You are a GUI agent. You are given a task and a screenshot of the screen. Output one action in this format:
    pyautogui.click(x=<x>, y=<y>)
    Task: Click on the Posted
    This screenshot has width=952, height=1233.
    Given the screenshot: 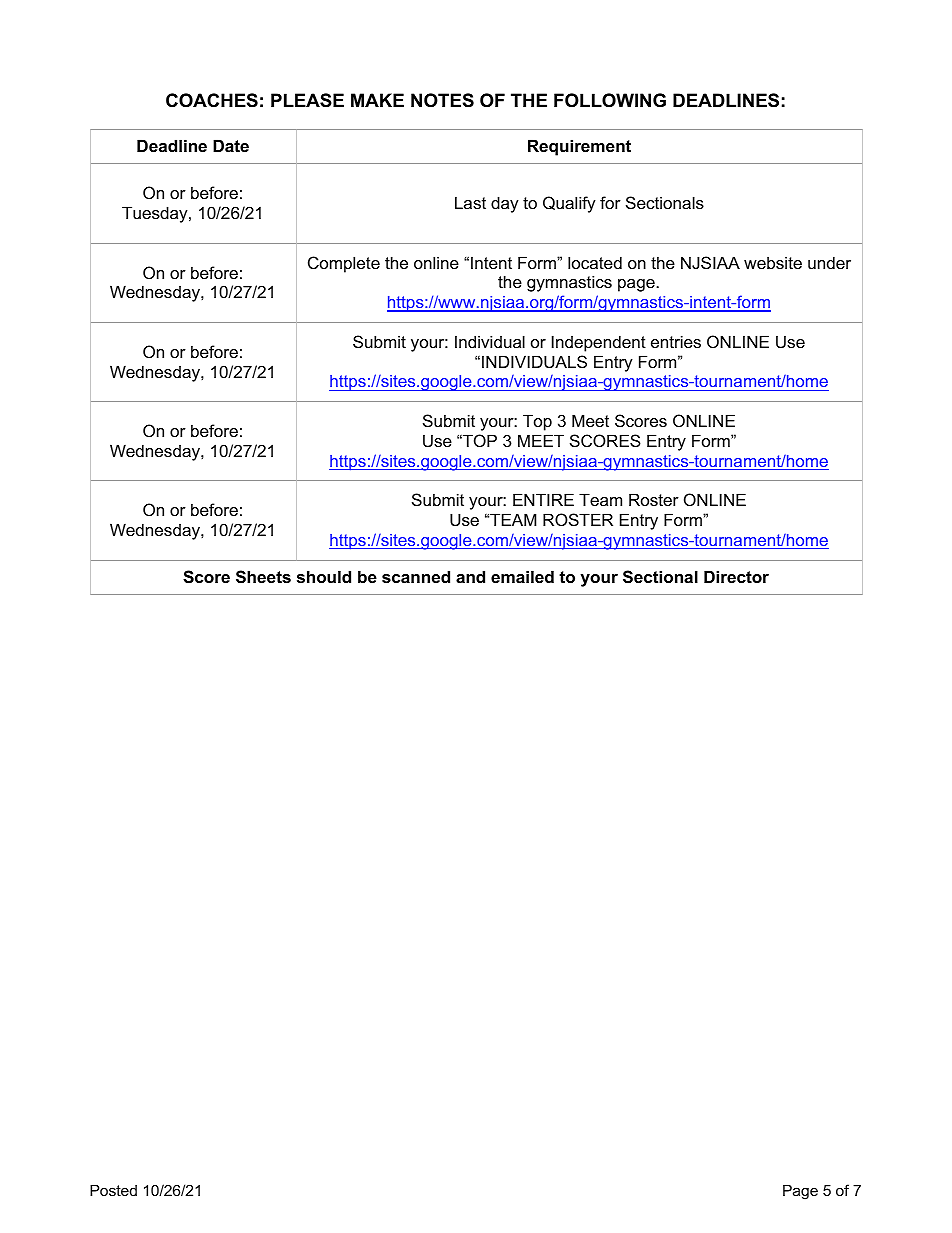 What is the action you would take?
    pyautogui.click(x=113, y=1190)
